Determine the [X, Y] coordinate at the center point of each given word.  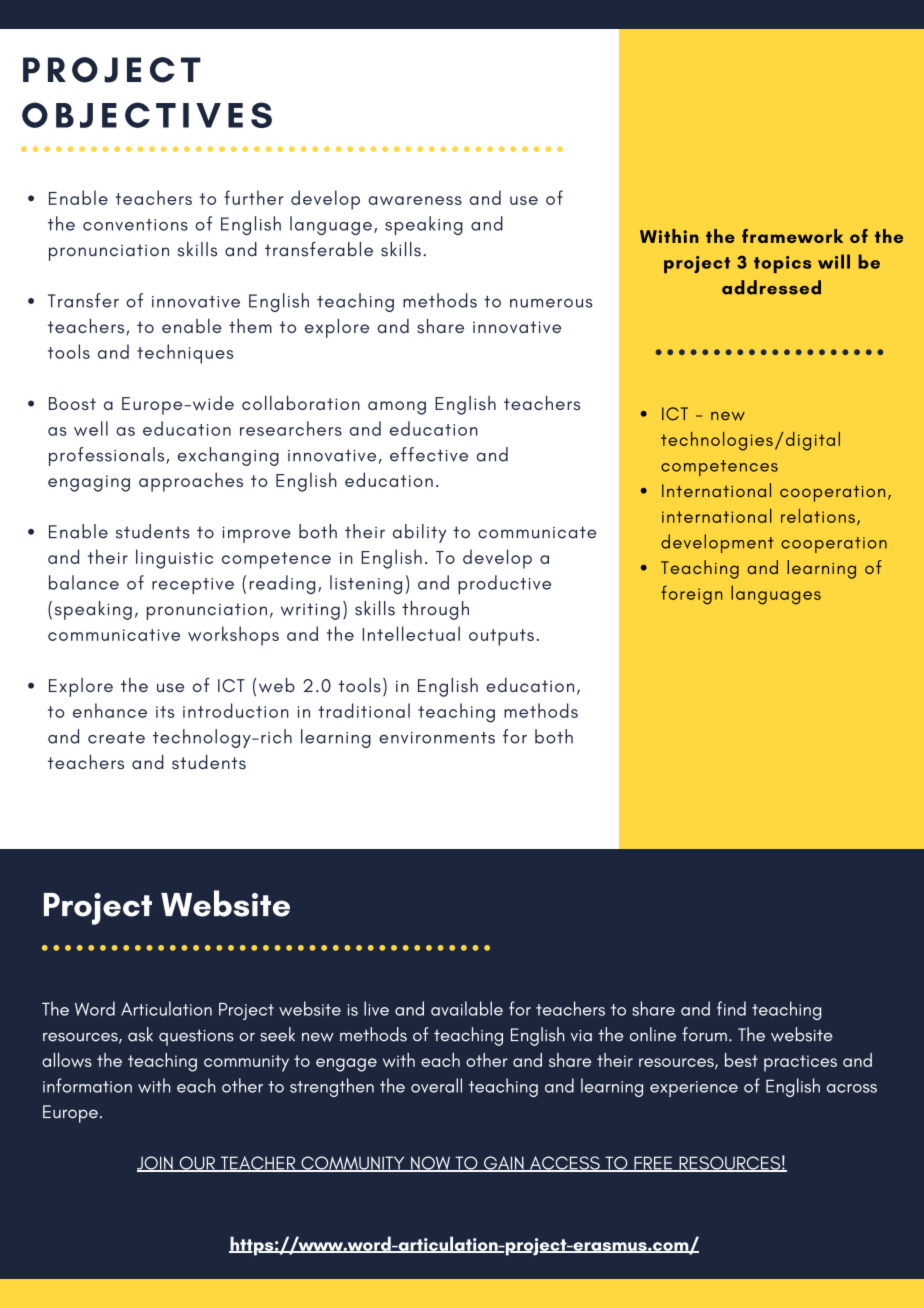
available [467, 1008]
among [397, 408]
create [116, 738]
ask [140, 1034]
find [731, 1008]
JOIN [156, 1164]
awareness [415, 201]
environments [437, 738]
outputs [501, 637]
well [91, 428]
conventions [135, 225]
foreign [691, 595]
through [435, 610]
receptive [193, 586]
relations [818, 516]
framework [792, 236]
